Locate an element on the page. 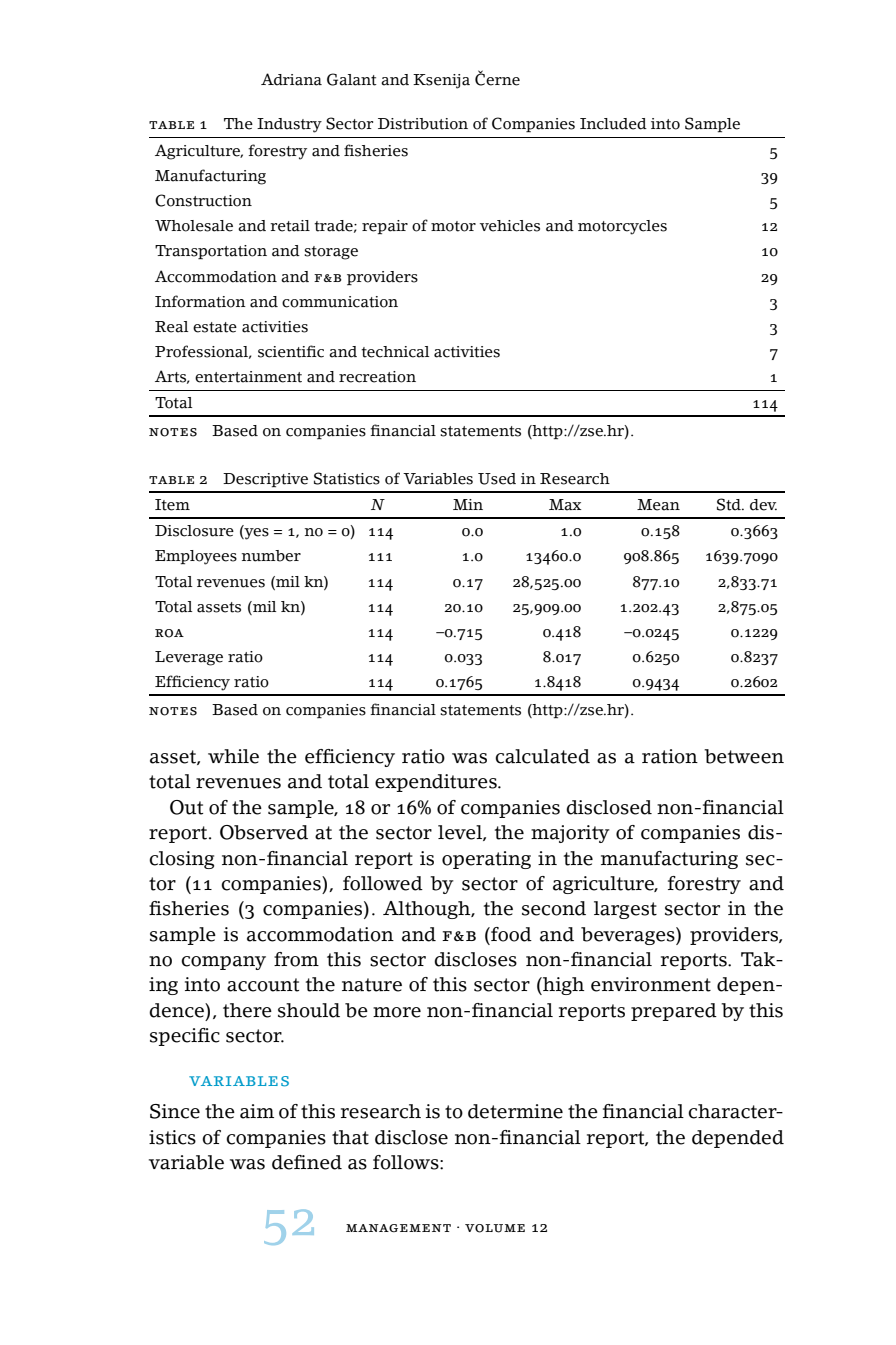 The height and width of the document is (1345, 896). between is located at coordinates (744, 756).
